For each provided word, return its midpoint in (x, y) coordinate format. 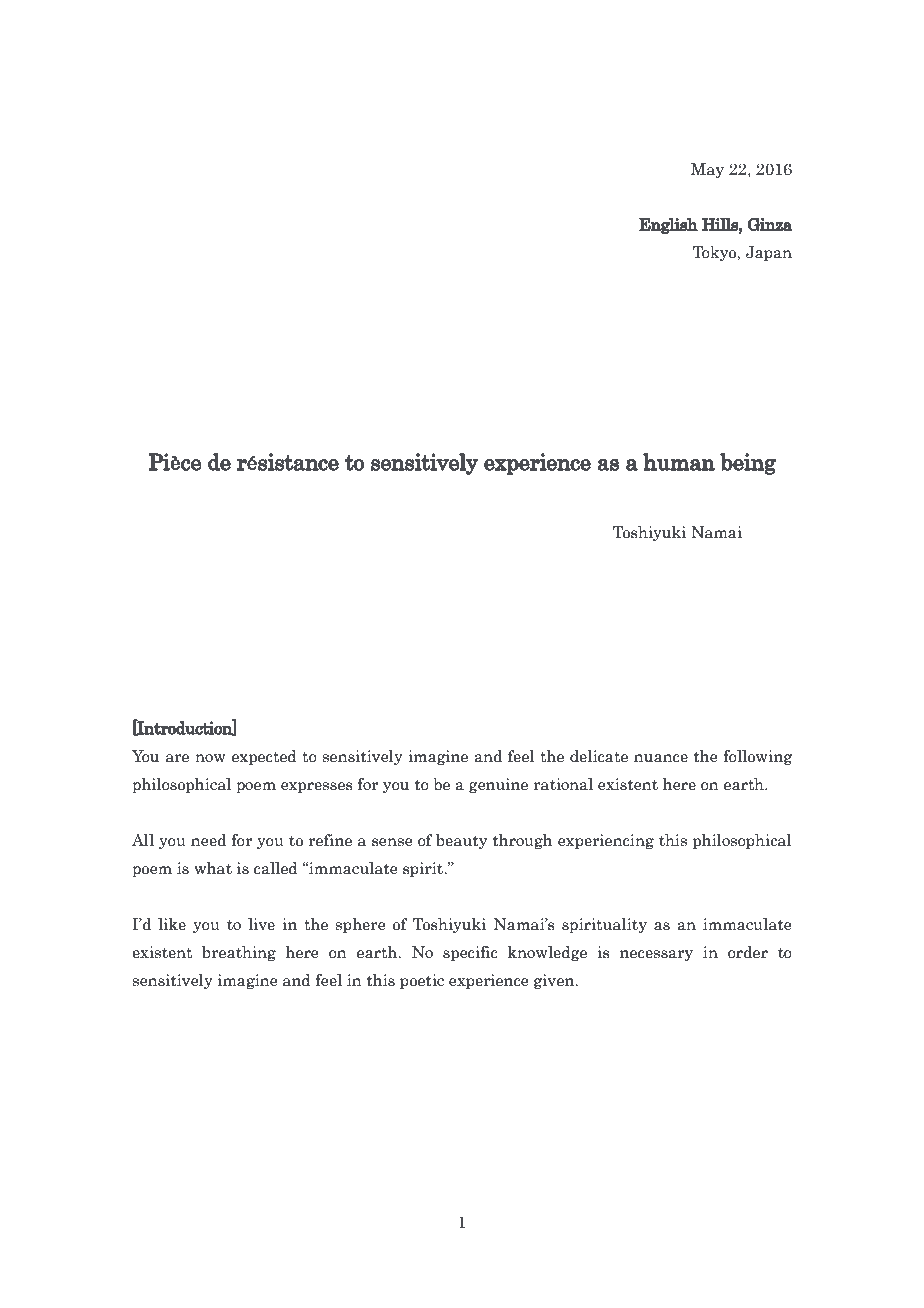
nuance (661, 758)
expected (264, 757)
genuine (498, 785)
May (707, 170)
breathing (239, 953)
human (679, 462)
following (758, 757)
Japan (769, 253)
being (748, 464)
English (668, 226)
